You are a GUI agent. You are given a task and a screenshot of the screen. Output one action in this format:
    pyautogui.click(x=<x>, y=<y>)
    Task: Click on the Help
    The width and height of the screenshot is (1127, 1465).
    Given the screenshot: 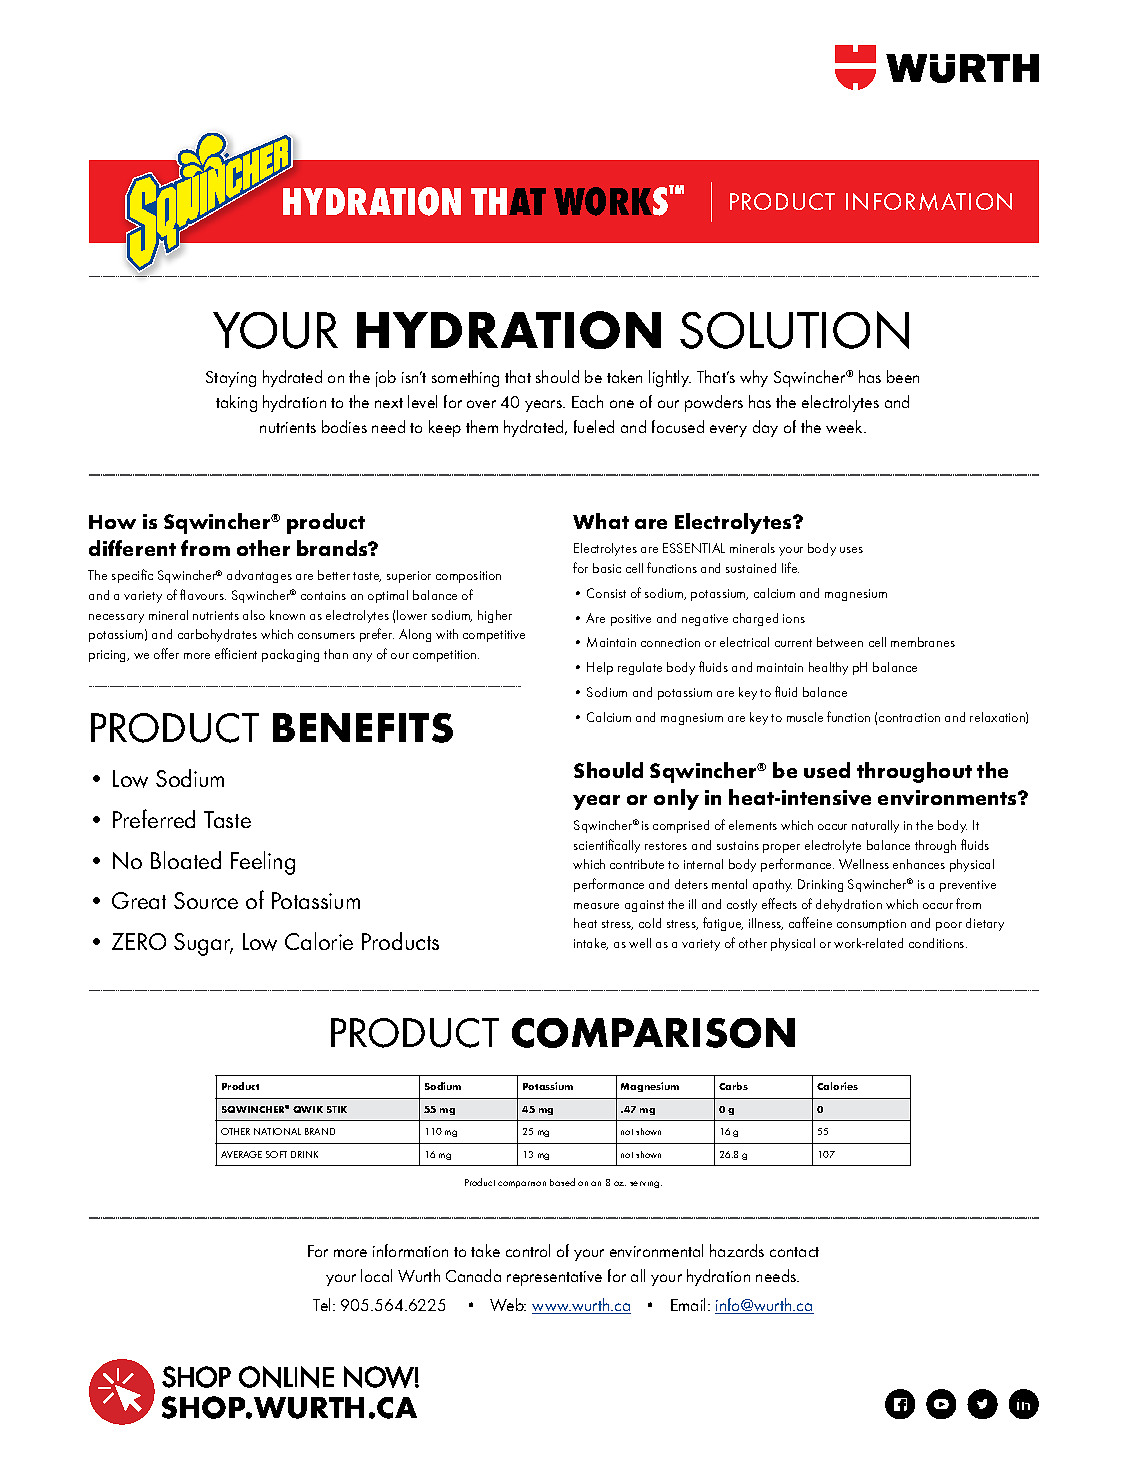 What is the action you would take?
    pyautogui.click(x=600, y=668)
